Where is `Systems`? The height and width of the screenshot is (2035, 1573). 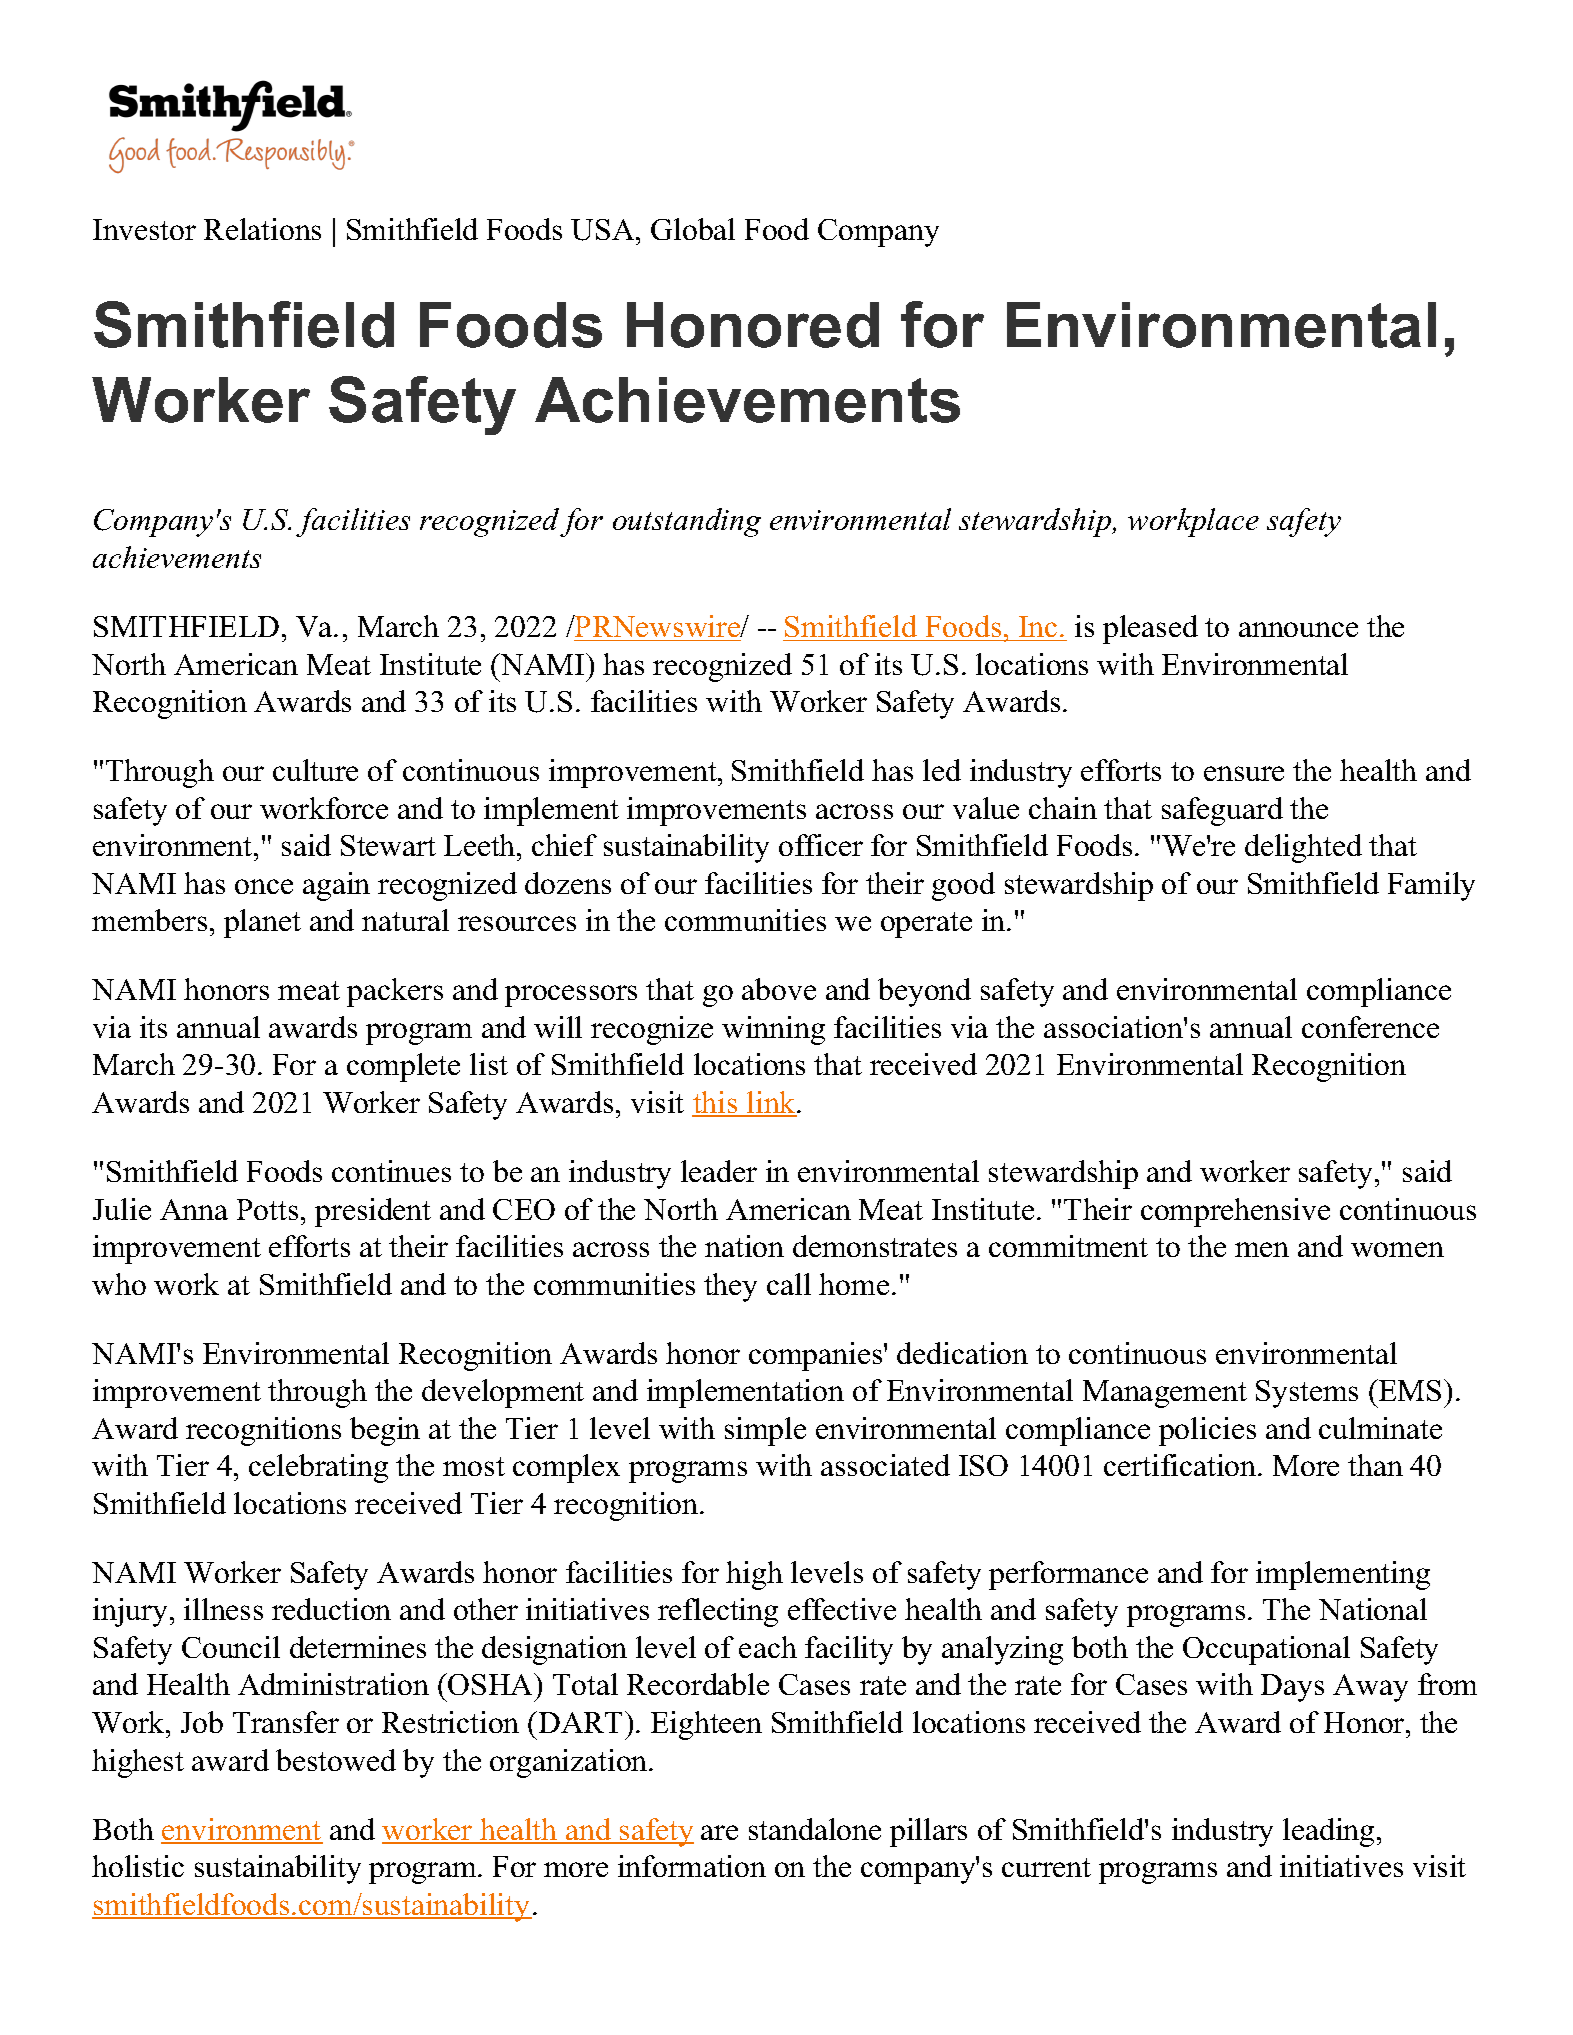
Systems is located at coordinates (1307, 1394).
